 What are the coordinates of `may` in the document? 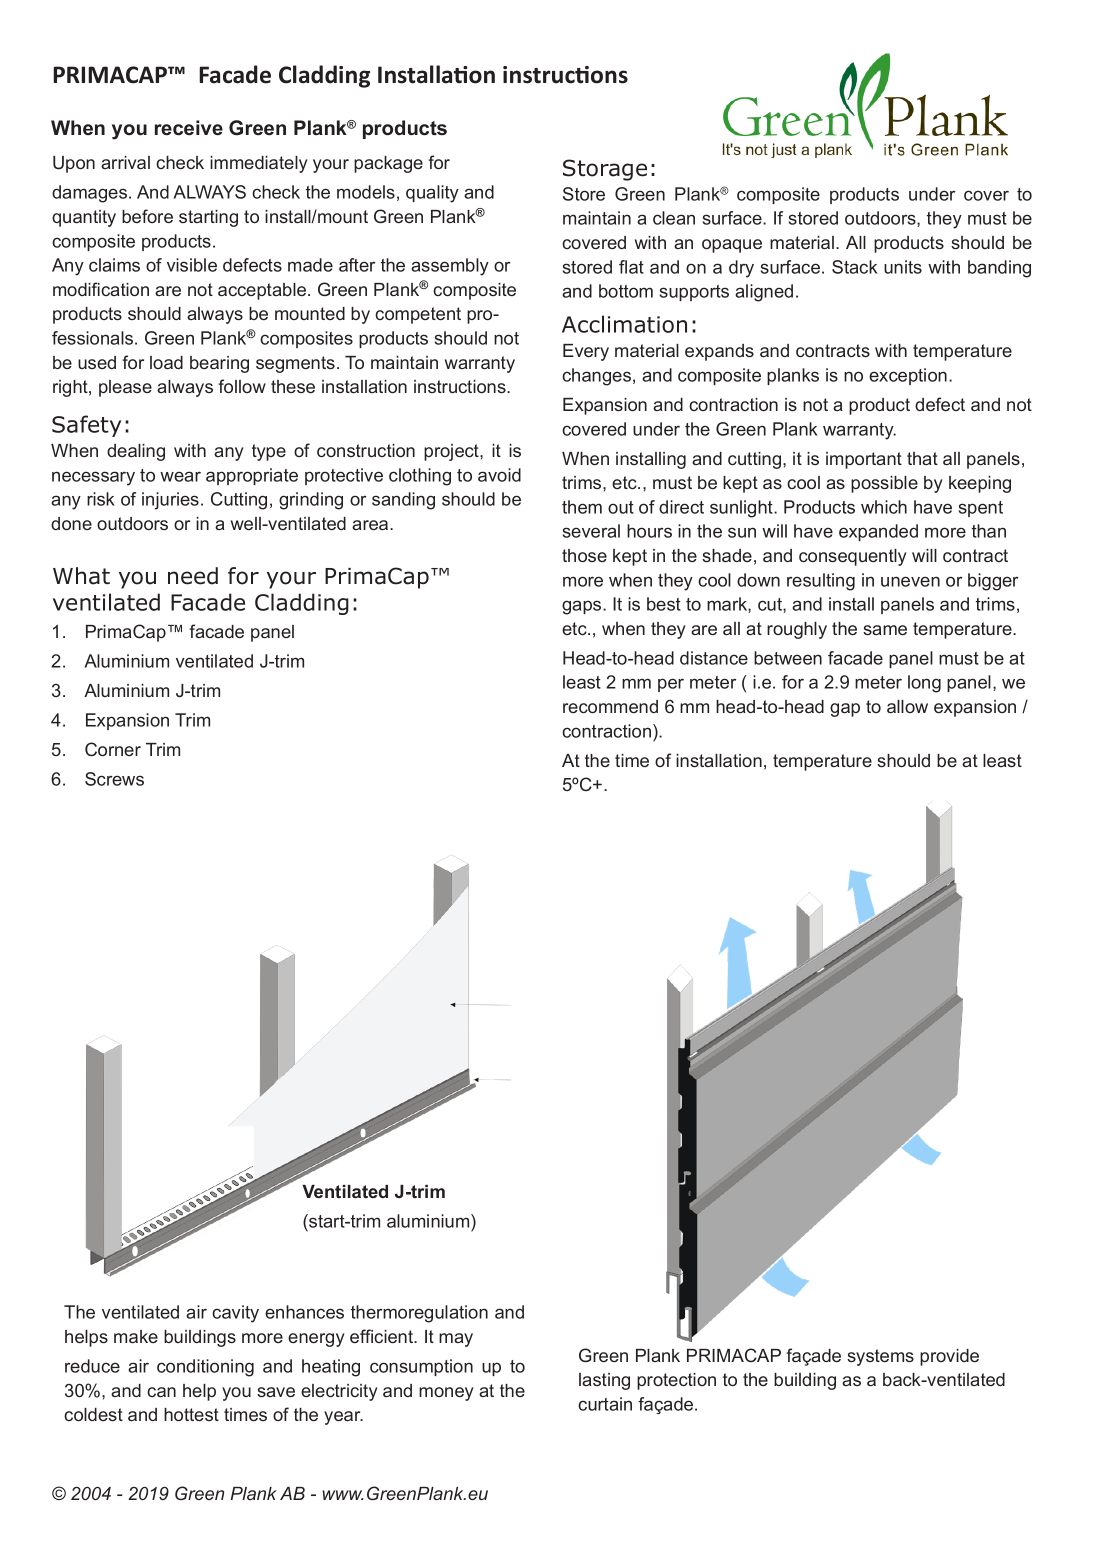 It's located at (456, 1340).
